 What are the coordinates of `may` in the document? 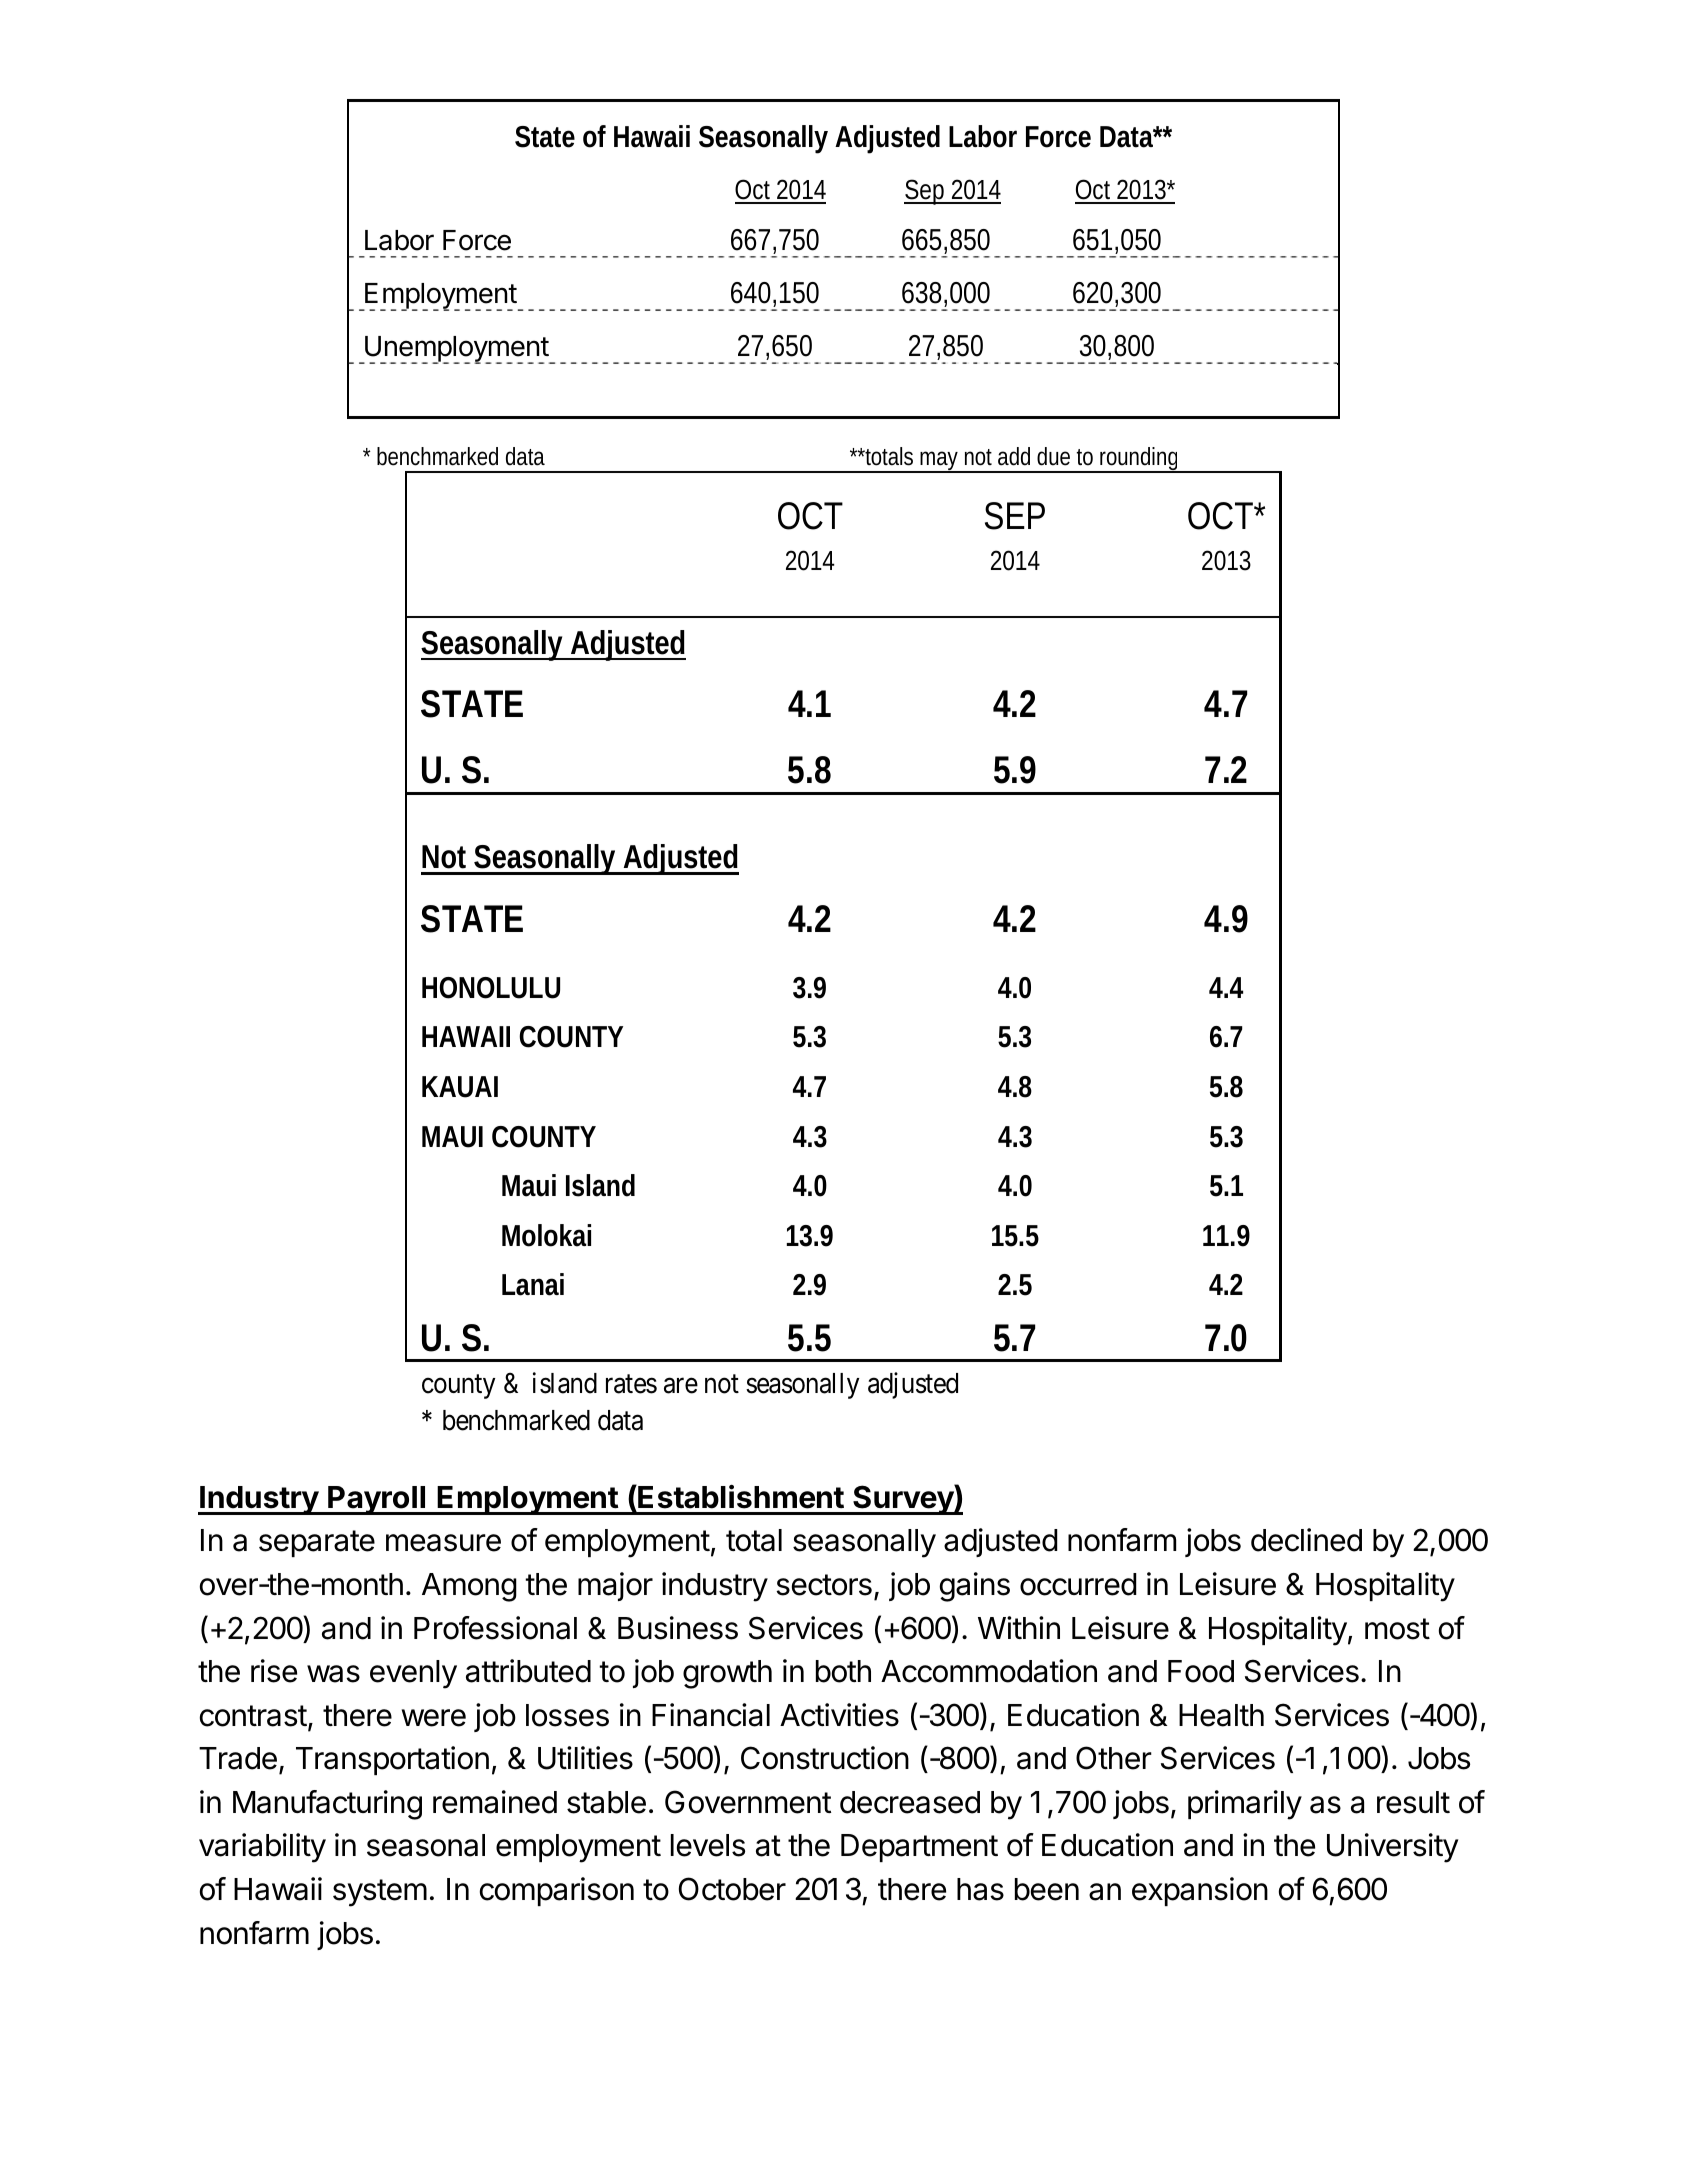 It's located at (941, 462).
